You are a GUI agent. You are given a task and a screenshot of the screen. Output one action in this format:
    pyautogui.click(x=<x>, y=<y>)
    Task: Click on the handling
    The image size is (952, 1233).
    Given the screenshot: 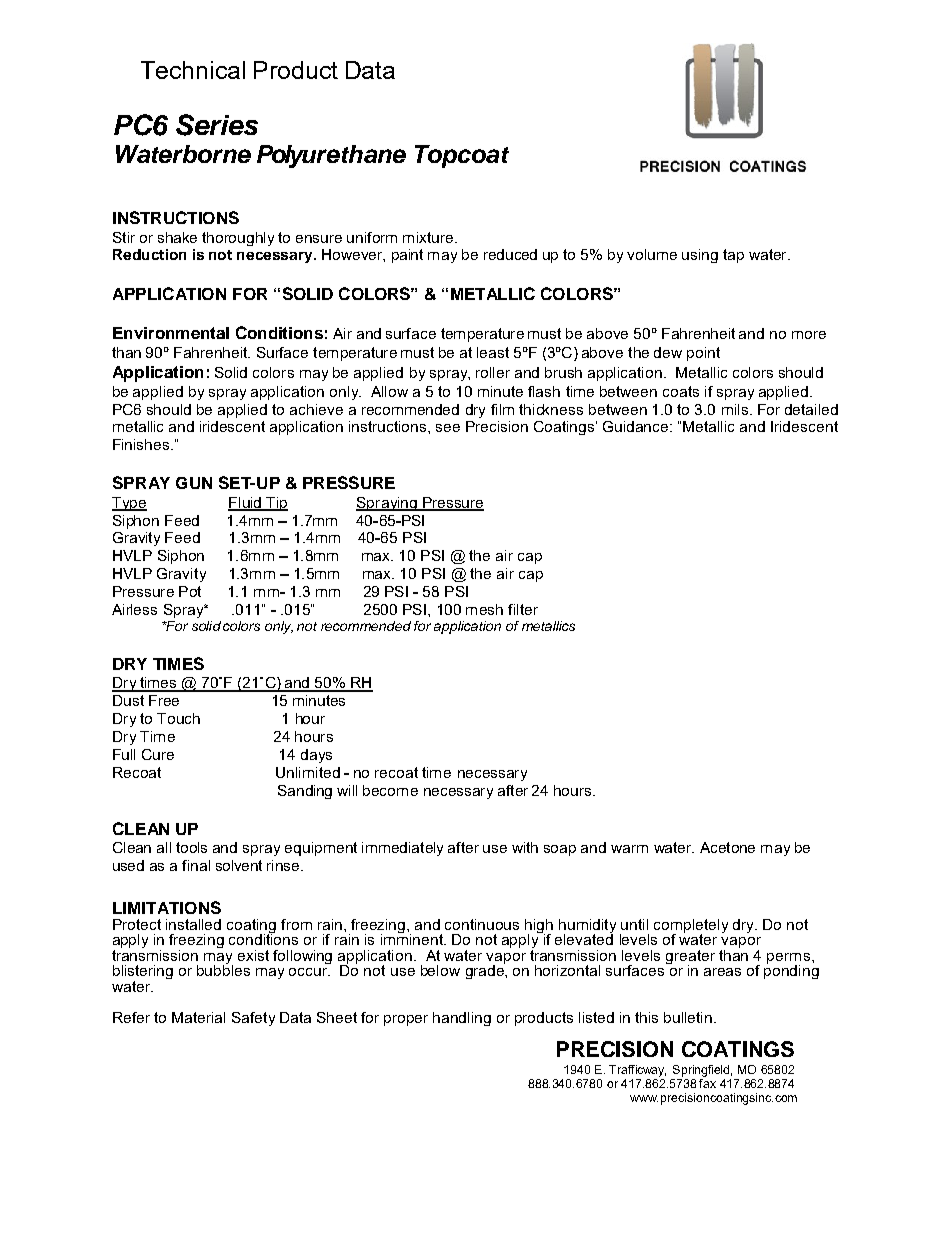 What is the action you would take?
    pyautogui.click(x=462, y=1019)
